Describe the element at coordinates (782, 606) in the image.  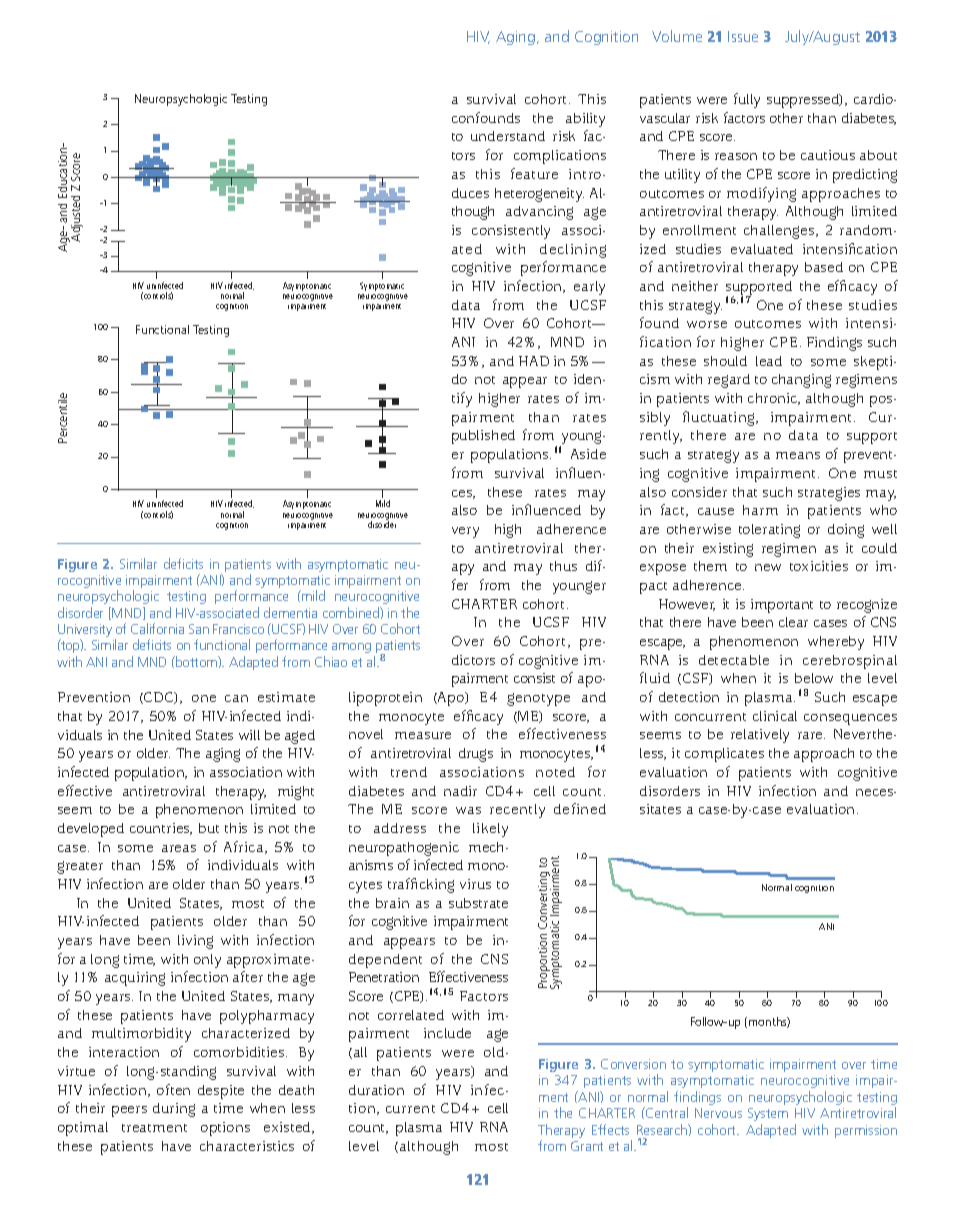
I see `important` at that location.
